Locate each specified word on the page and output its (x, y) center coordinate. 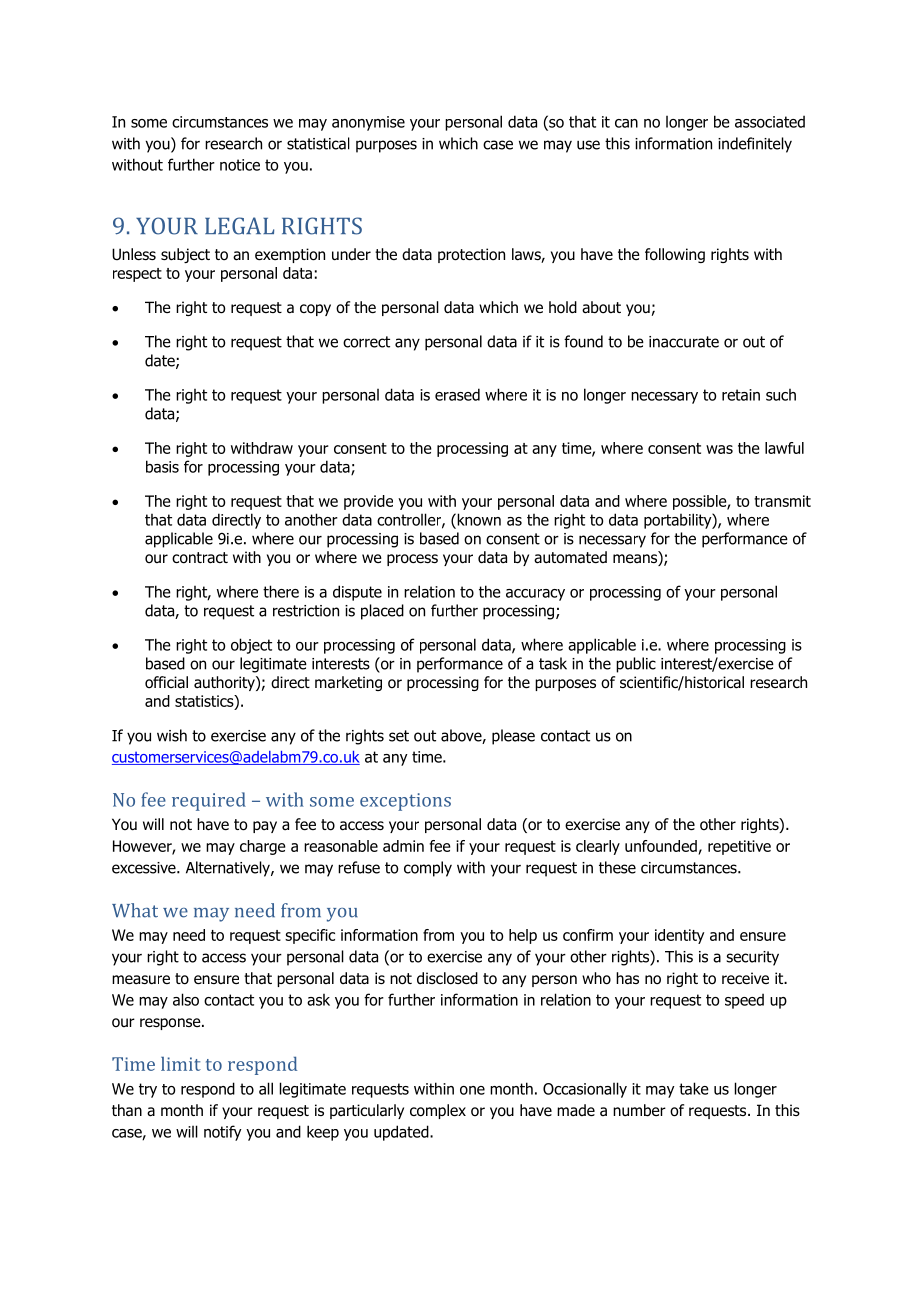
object (251, 646)
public (636, 665)
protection (471, 255)
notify (223, 1133)
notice (240, 165)
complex (438, 1111)
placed (382, 612)
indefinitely (755, 145)
